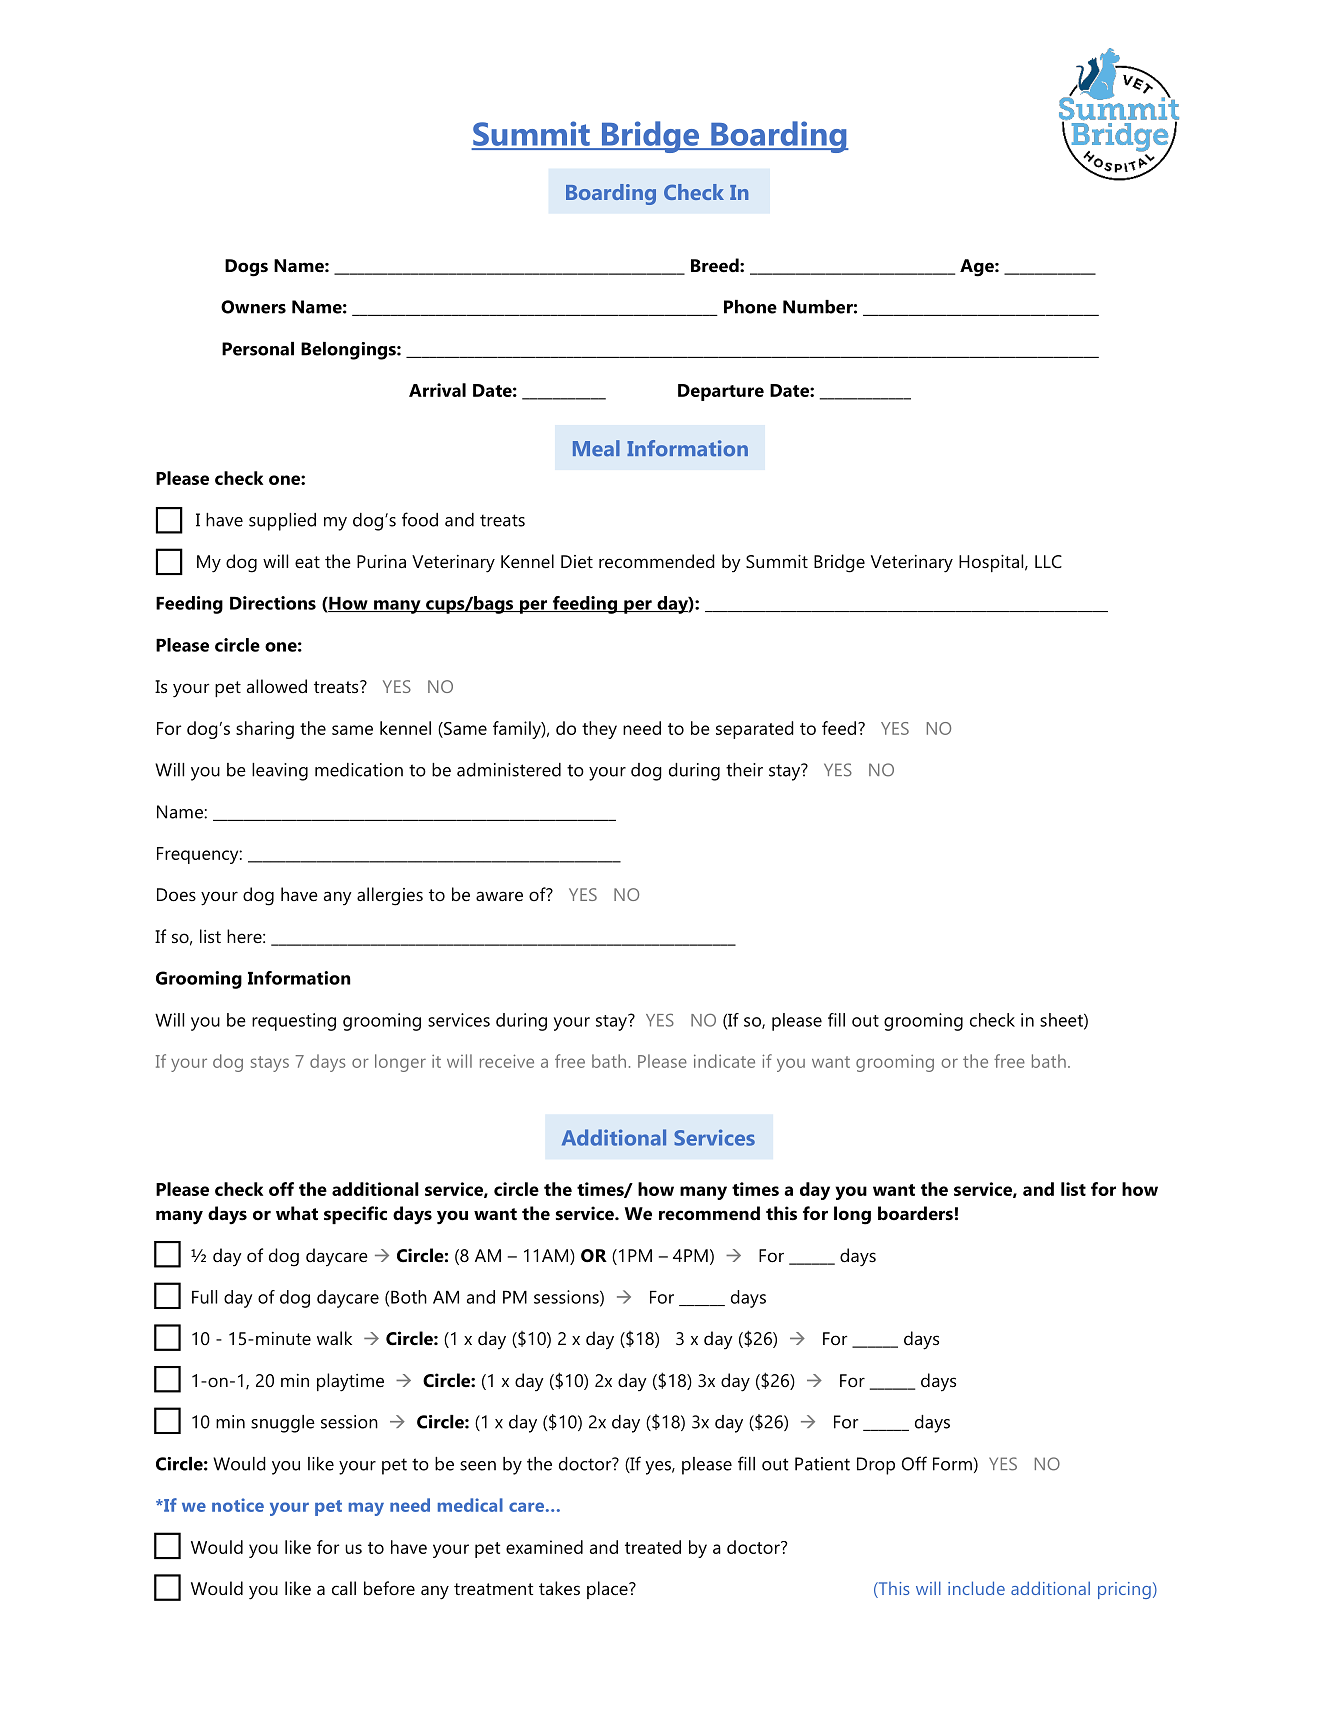  Describe the element at coordinates (344, 1588) in the document. I see `call` at that location.
